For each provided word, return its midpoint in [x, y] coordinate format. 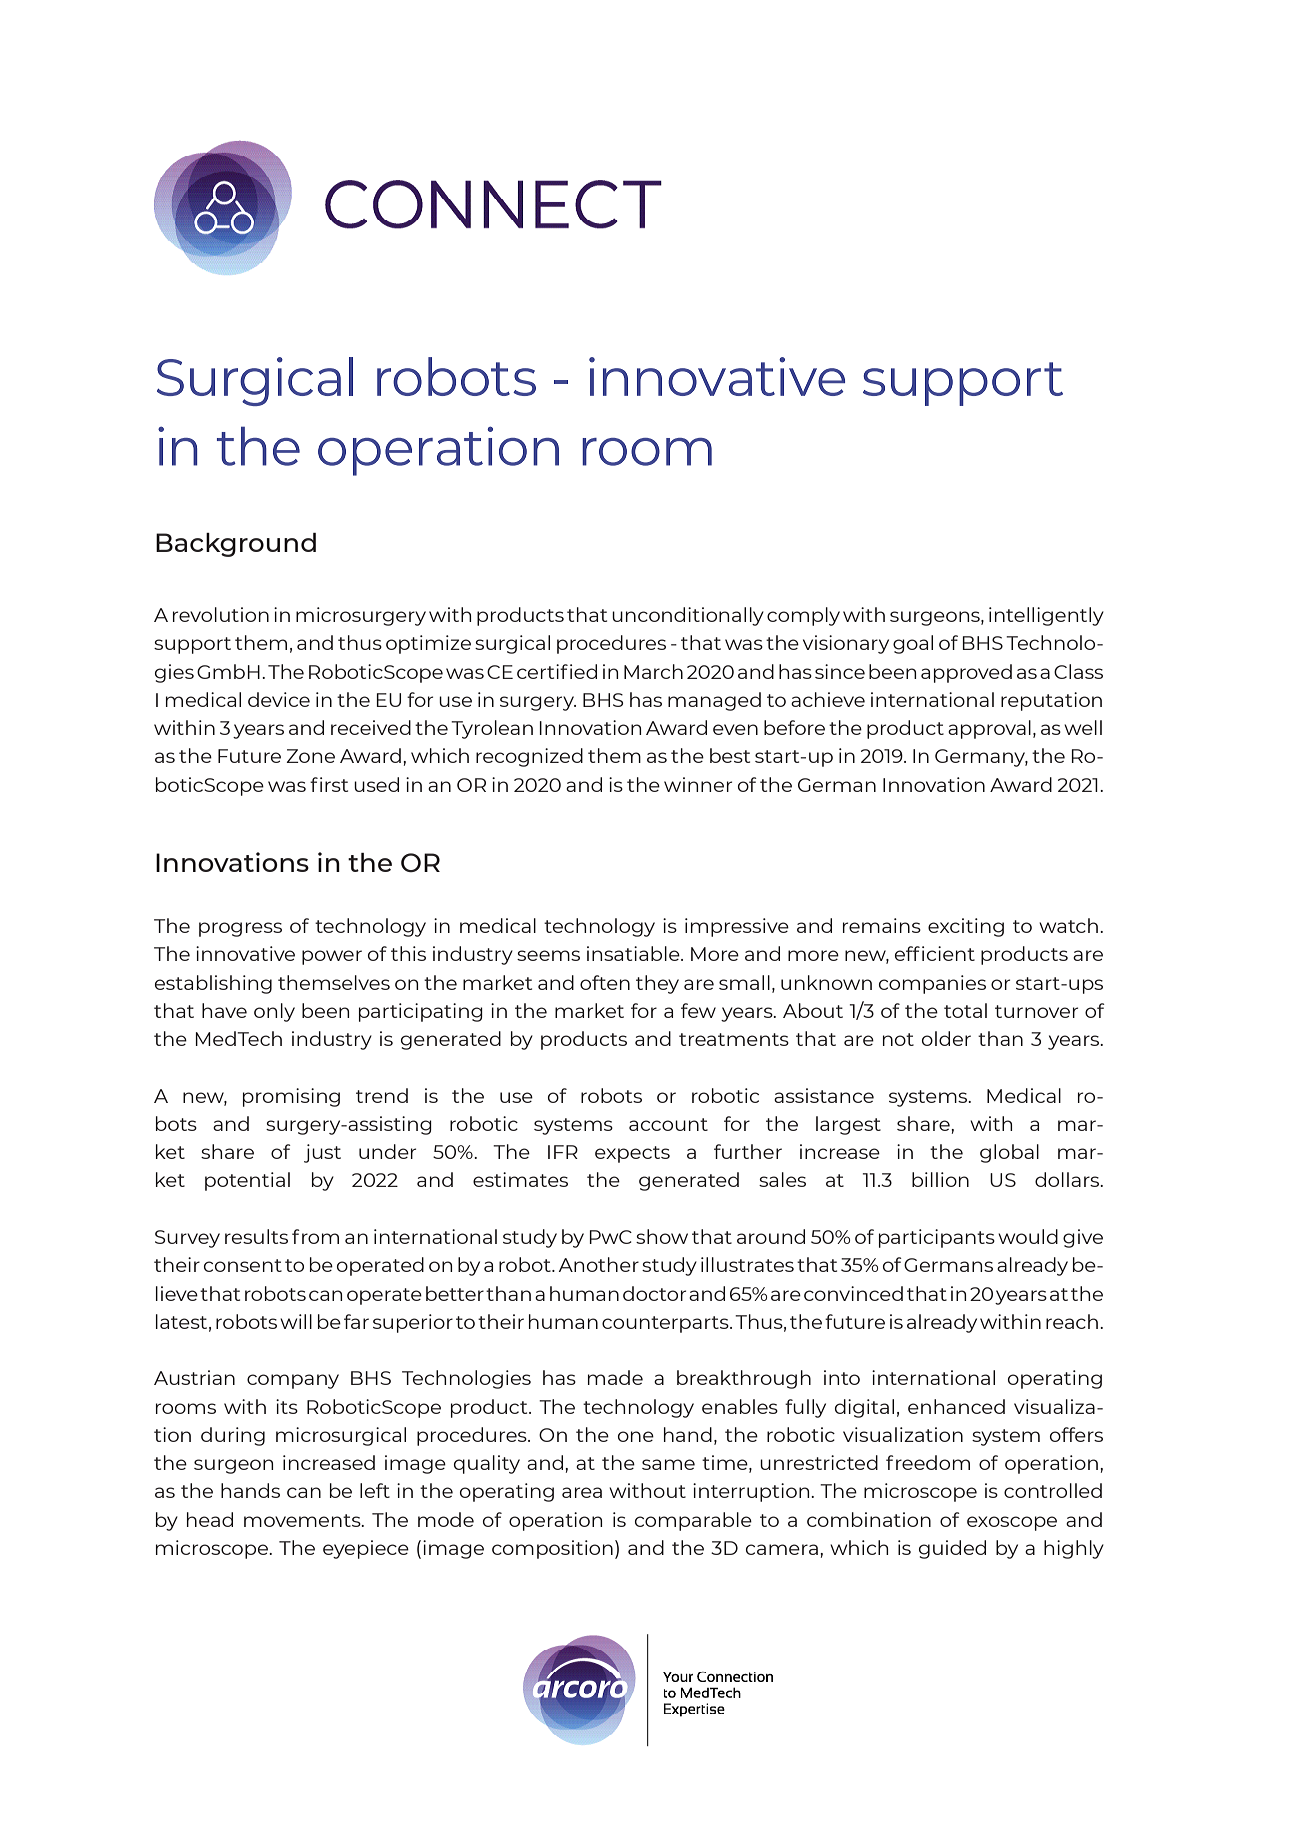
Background [236, 545]
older [946, 1038]
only [274, 1012]
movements [303, 1520]
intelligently [1046, 616]
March [653, 671]
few [698, 1010]
